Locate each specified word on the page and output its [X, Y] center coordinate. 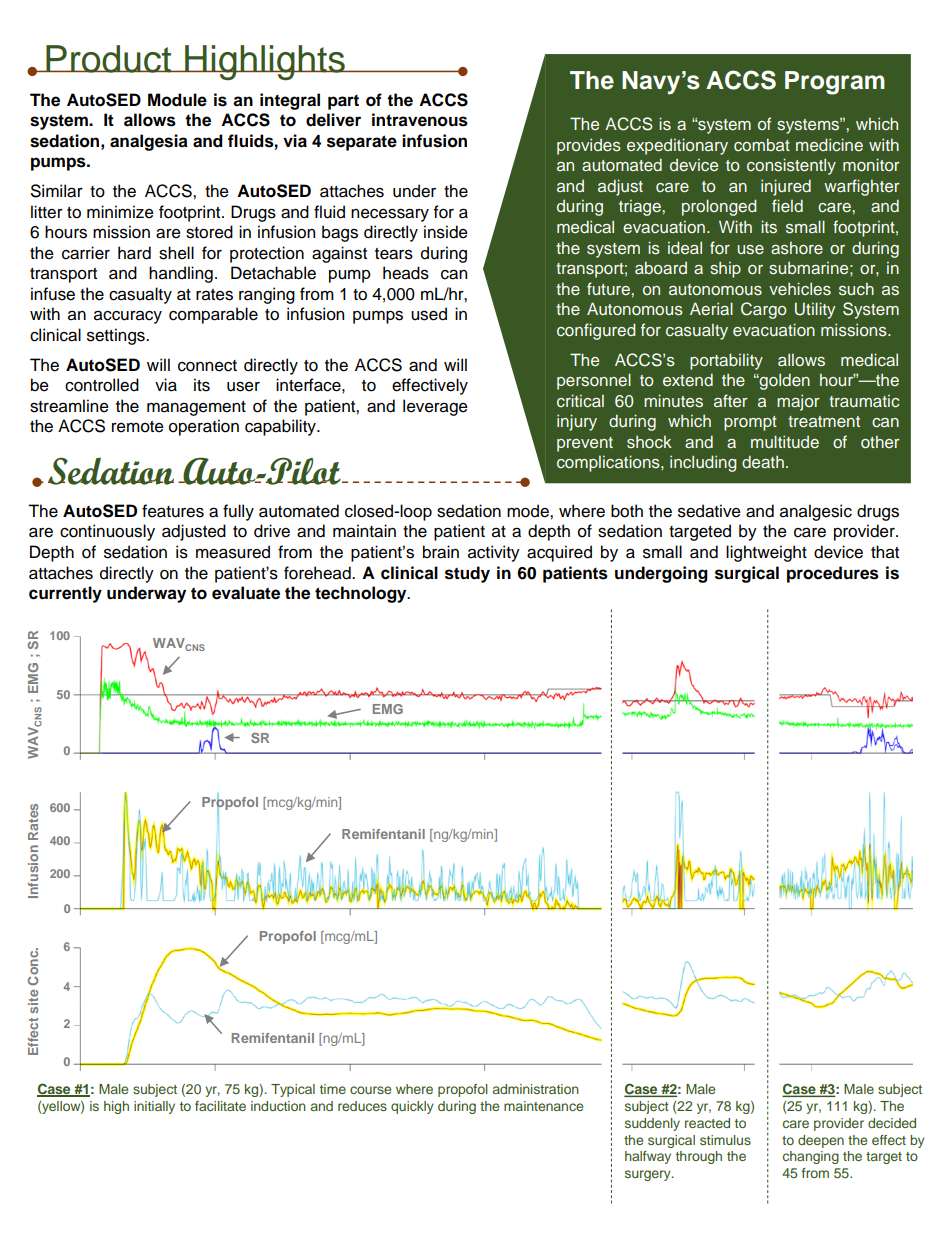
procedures [833, 574]
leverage [435, 407]
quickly [412, 1107]
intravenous [420, 120]
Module [177, 100]
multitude [785, 441]
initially [154, 1107]
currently [65, 594]
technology [362, 594]
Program [835, 83]
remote [138, 427]
